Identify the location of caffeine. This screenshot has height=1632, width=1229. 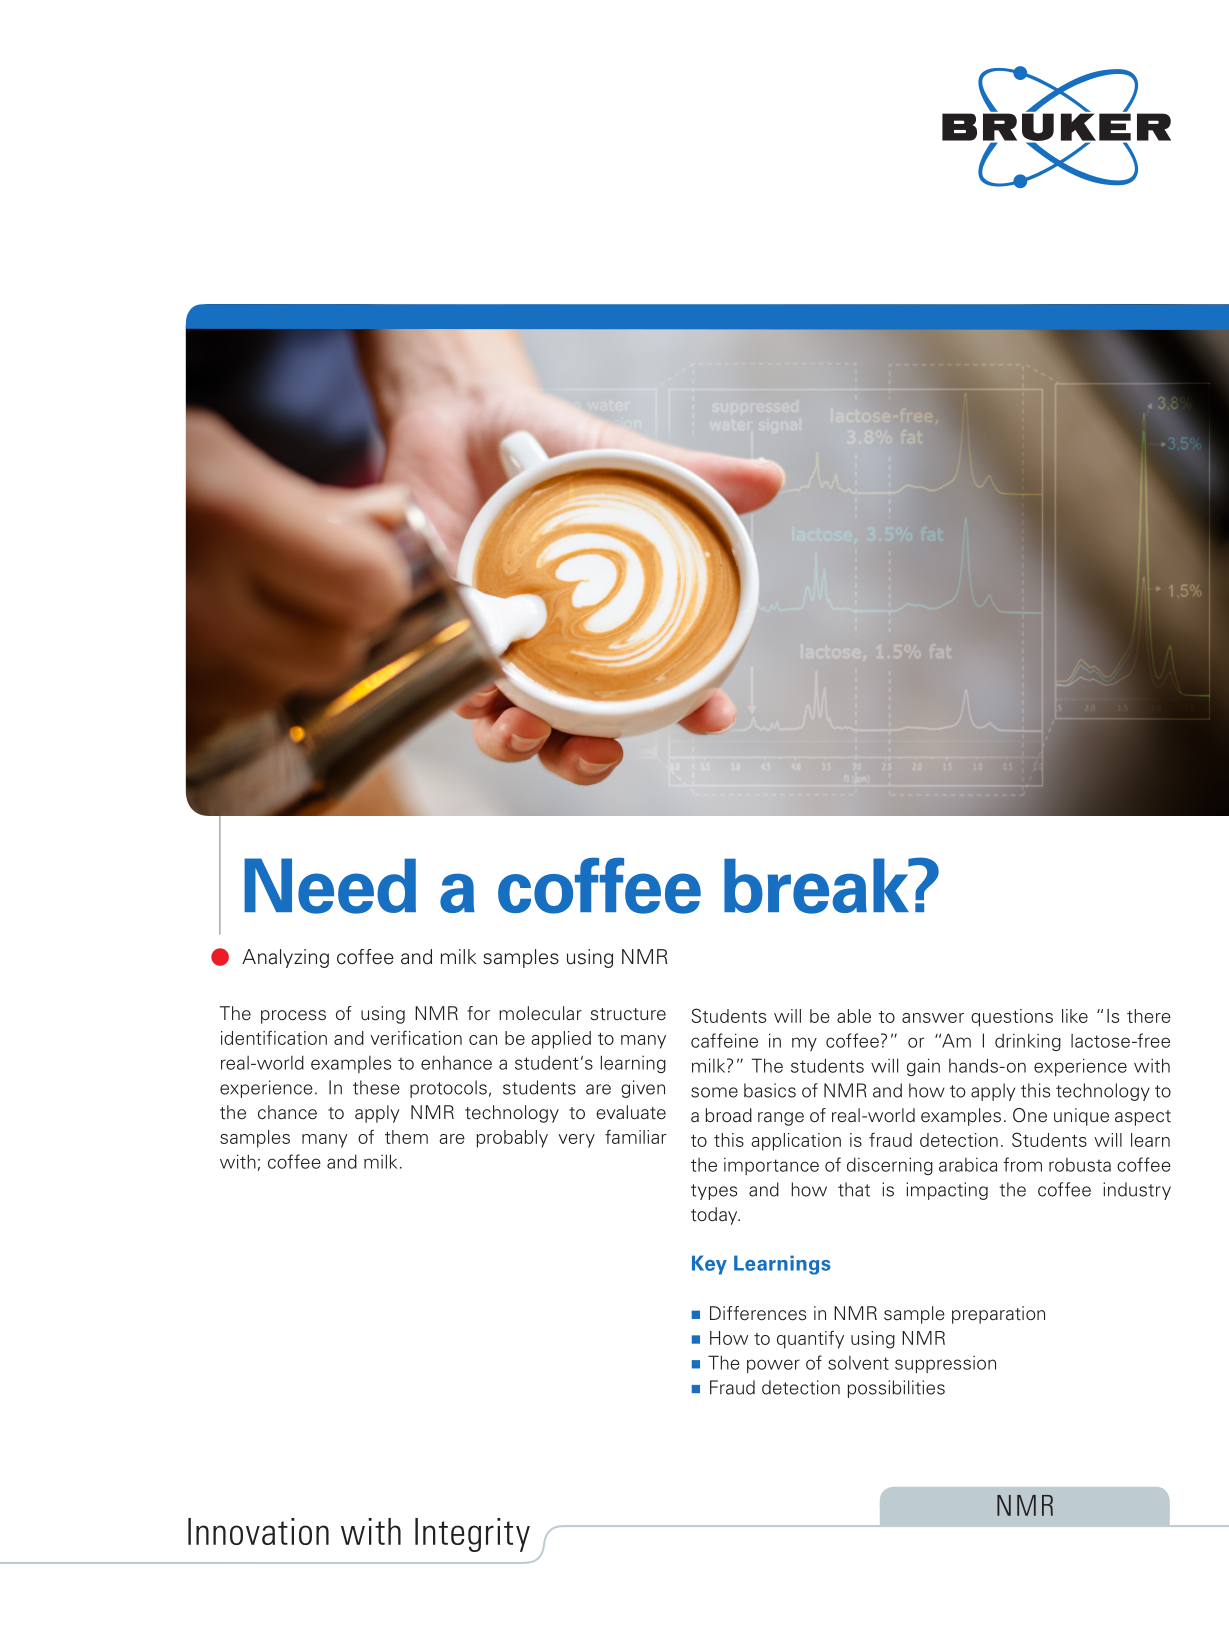
(724, 1040).
